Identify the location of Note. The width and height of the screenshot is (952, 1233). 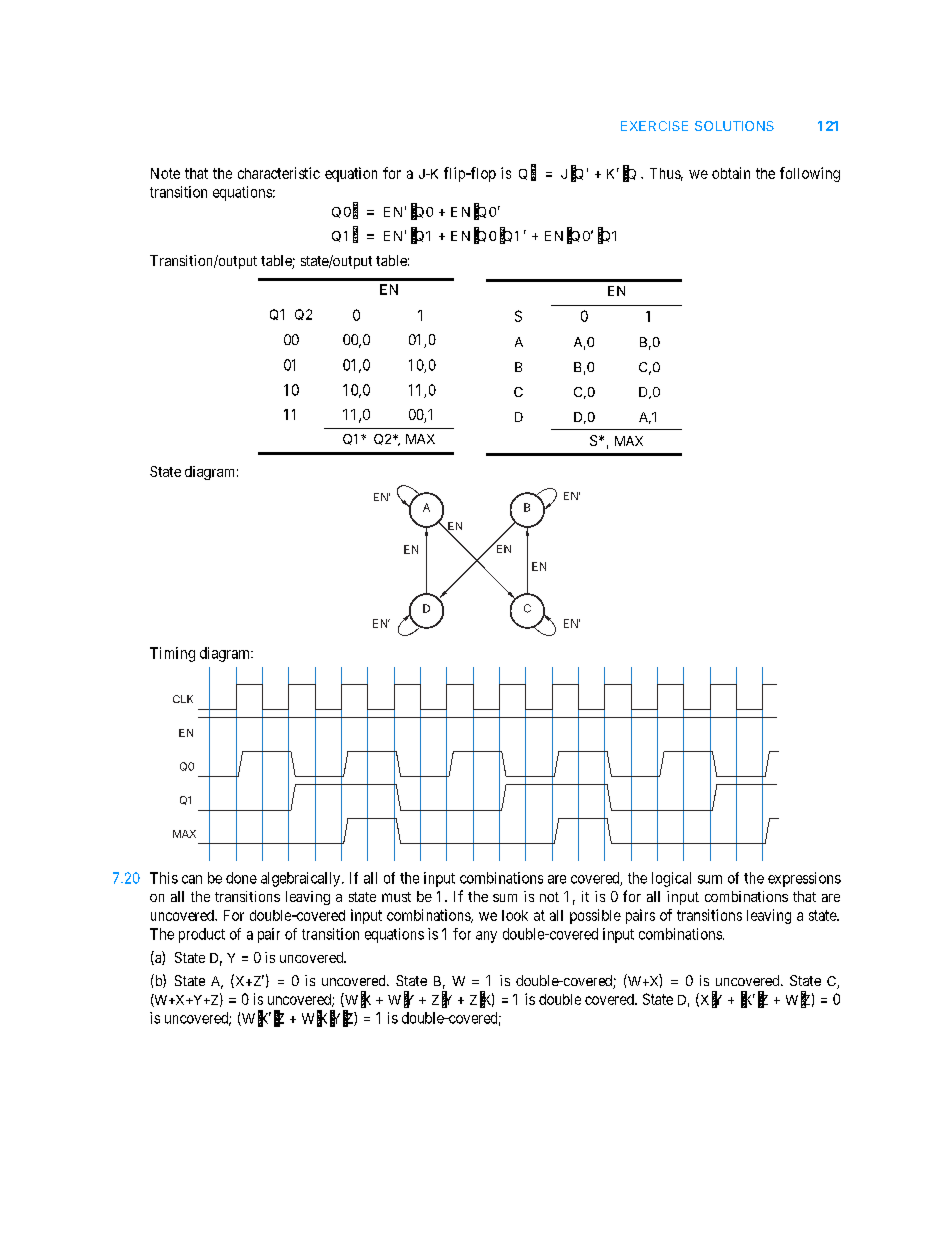
(165, 173).
